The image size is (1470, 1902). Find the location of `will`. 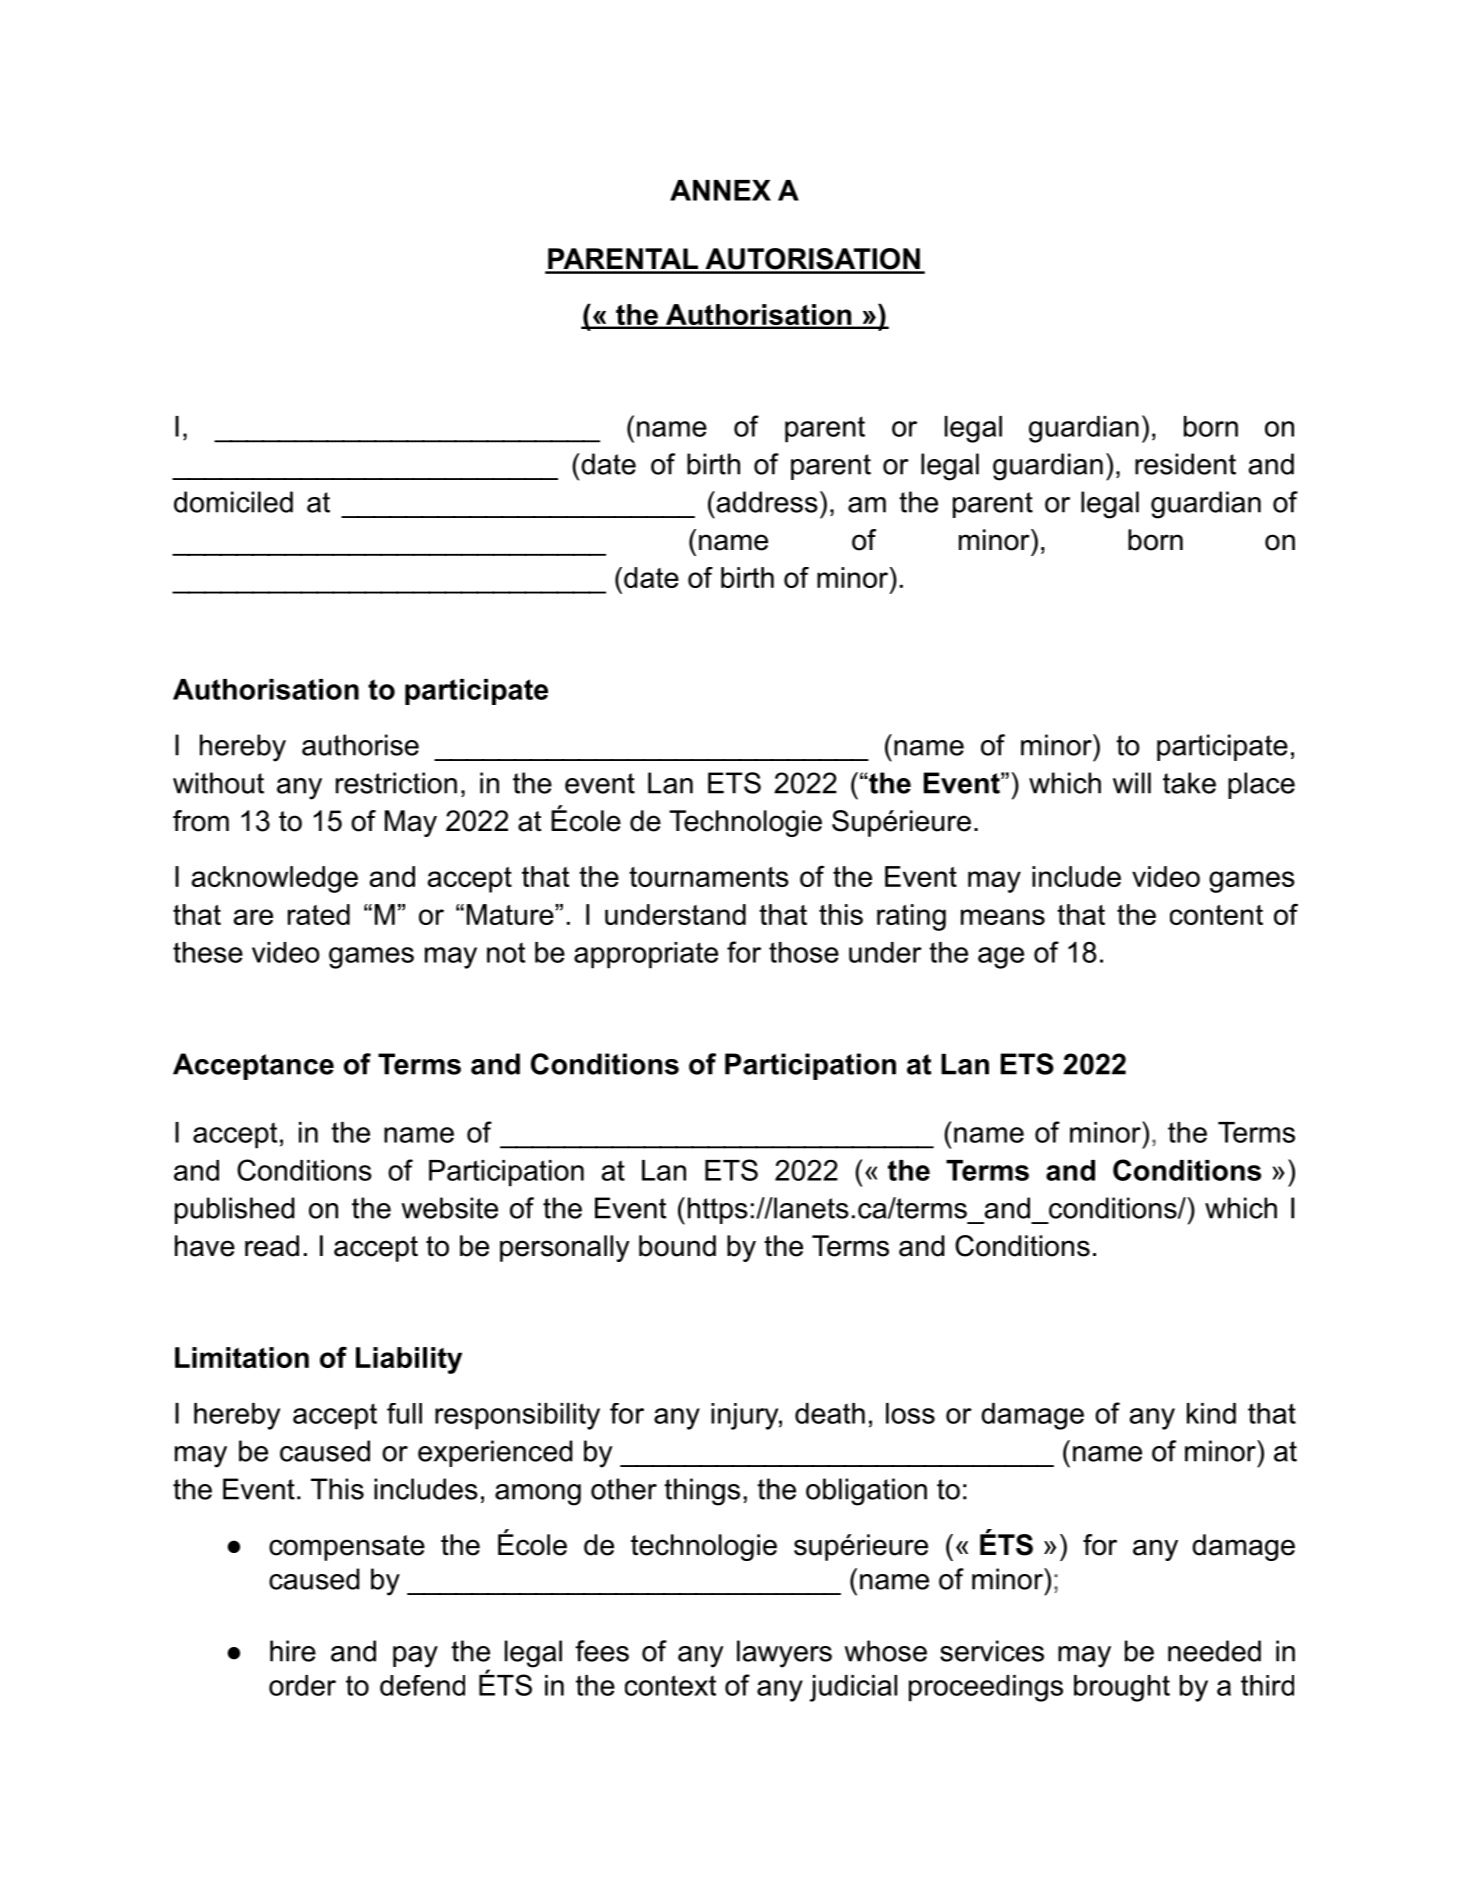

will is located at coordinates (1132, 783).
